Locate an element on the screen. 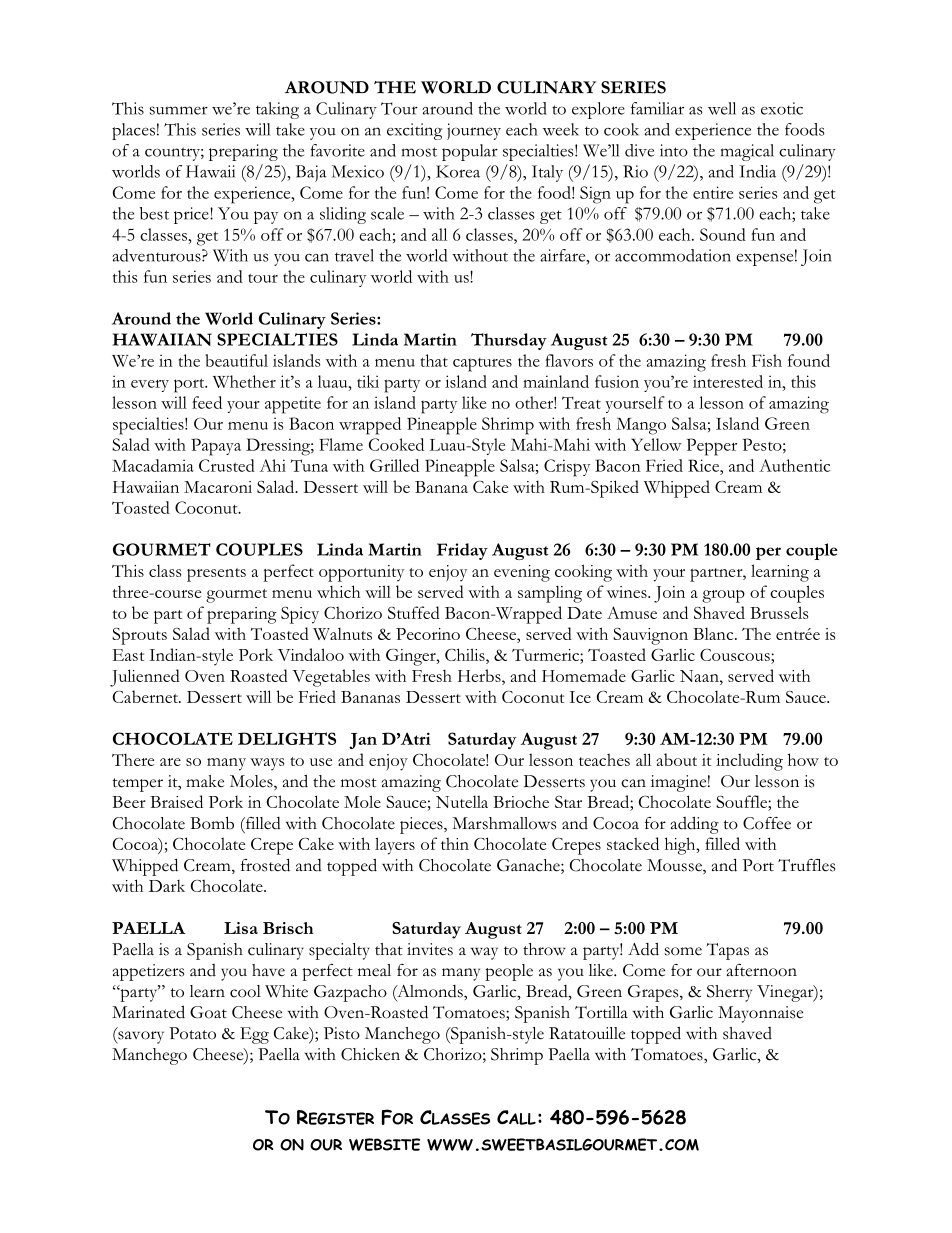  Potato is located at coordinates (192, 1033).
